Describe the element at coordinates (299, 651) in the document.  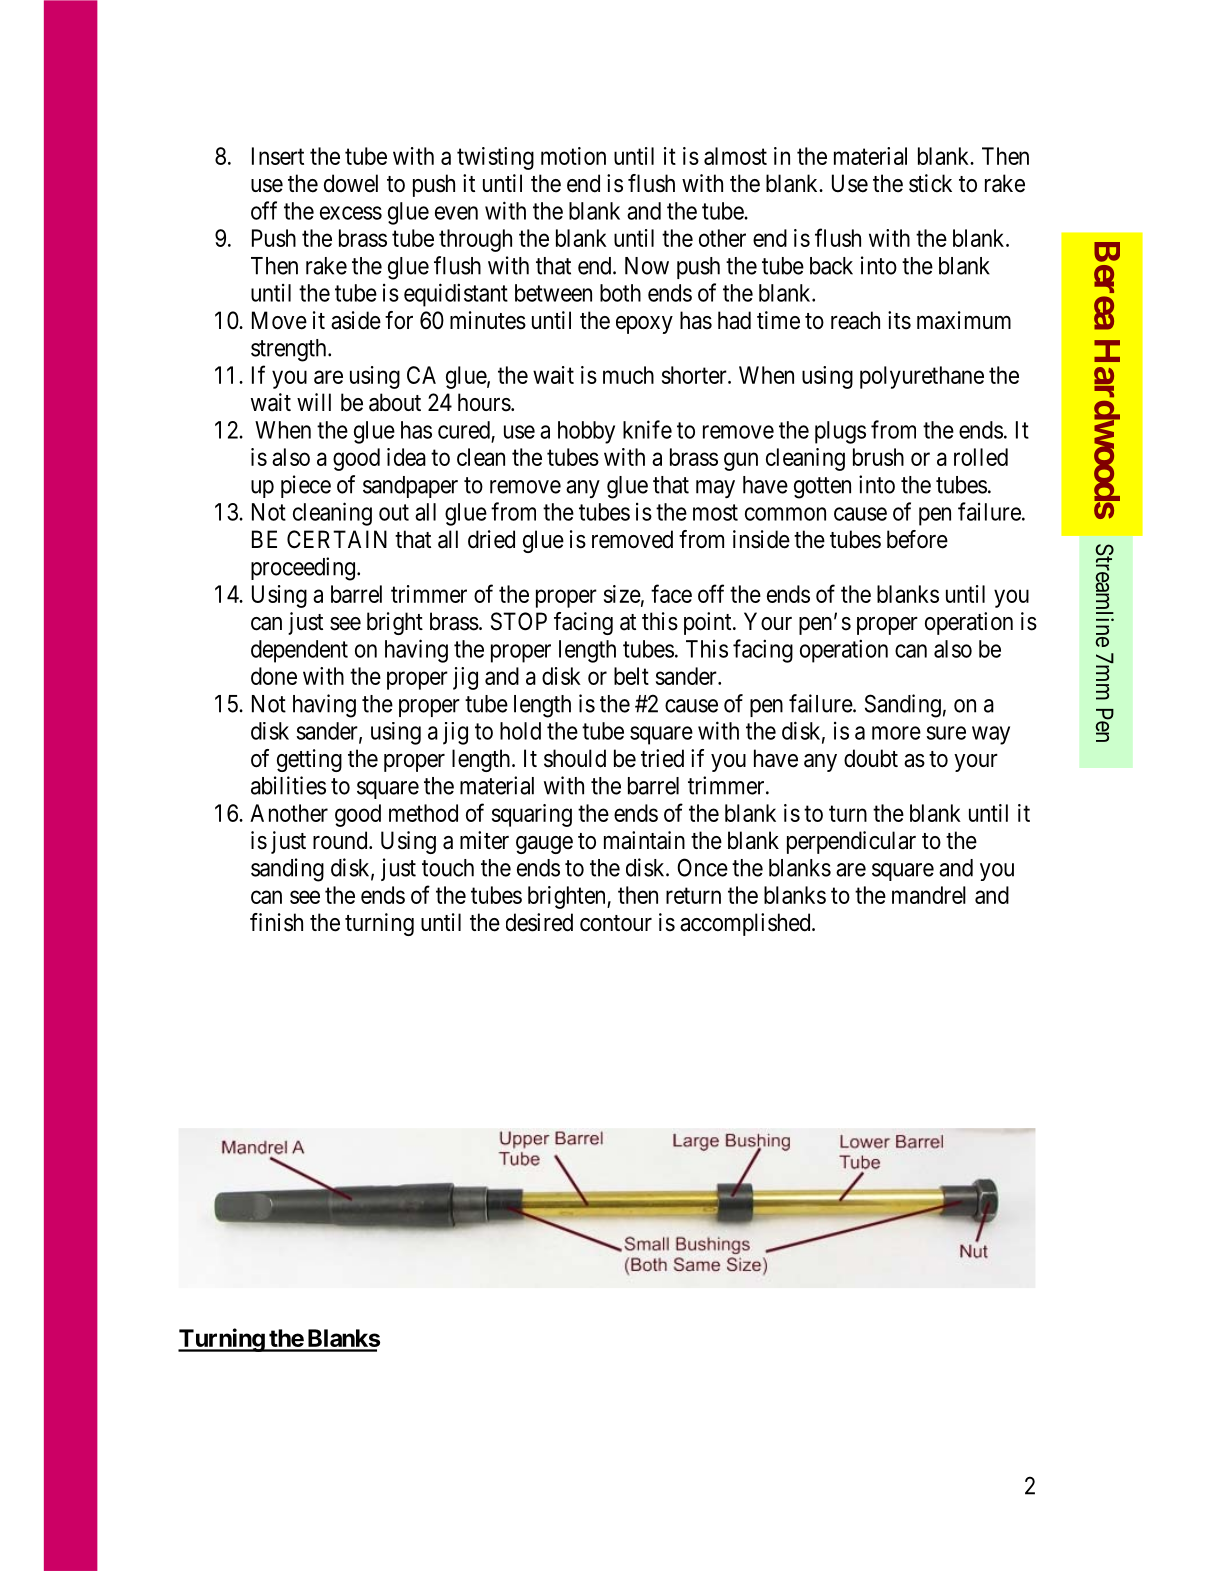
I see `dependent` at that location.
